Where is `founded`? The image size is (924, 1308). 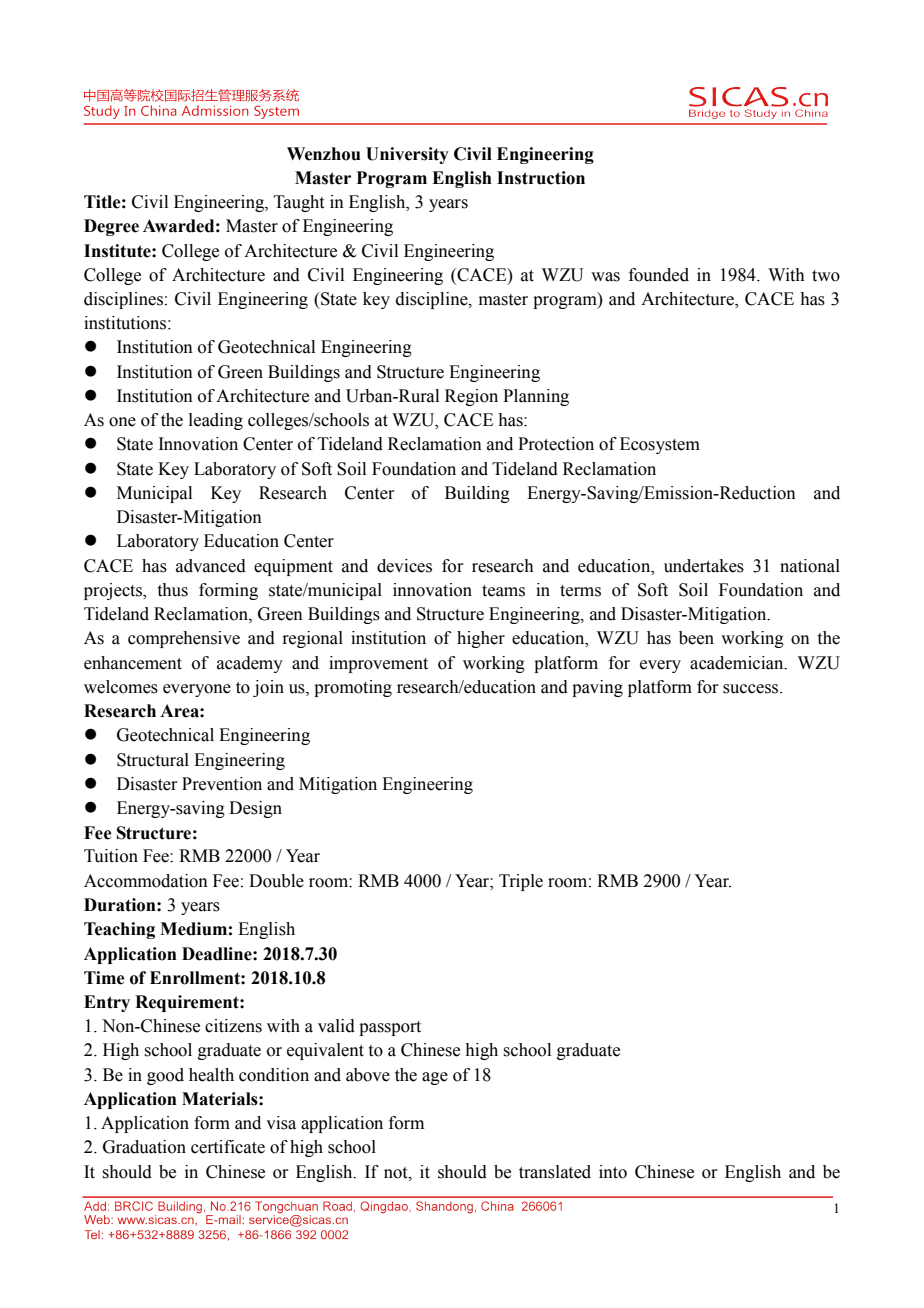 founded is located at coordinates (659, 275).
